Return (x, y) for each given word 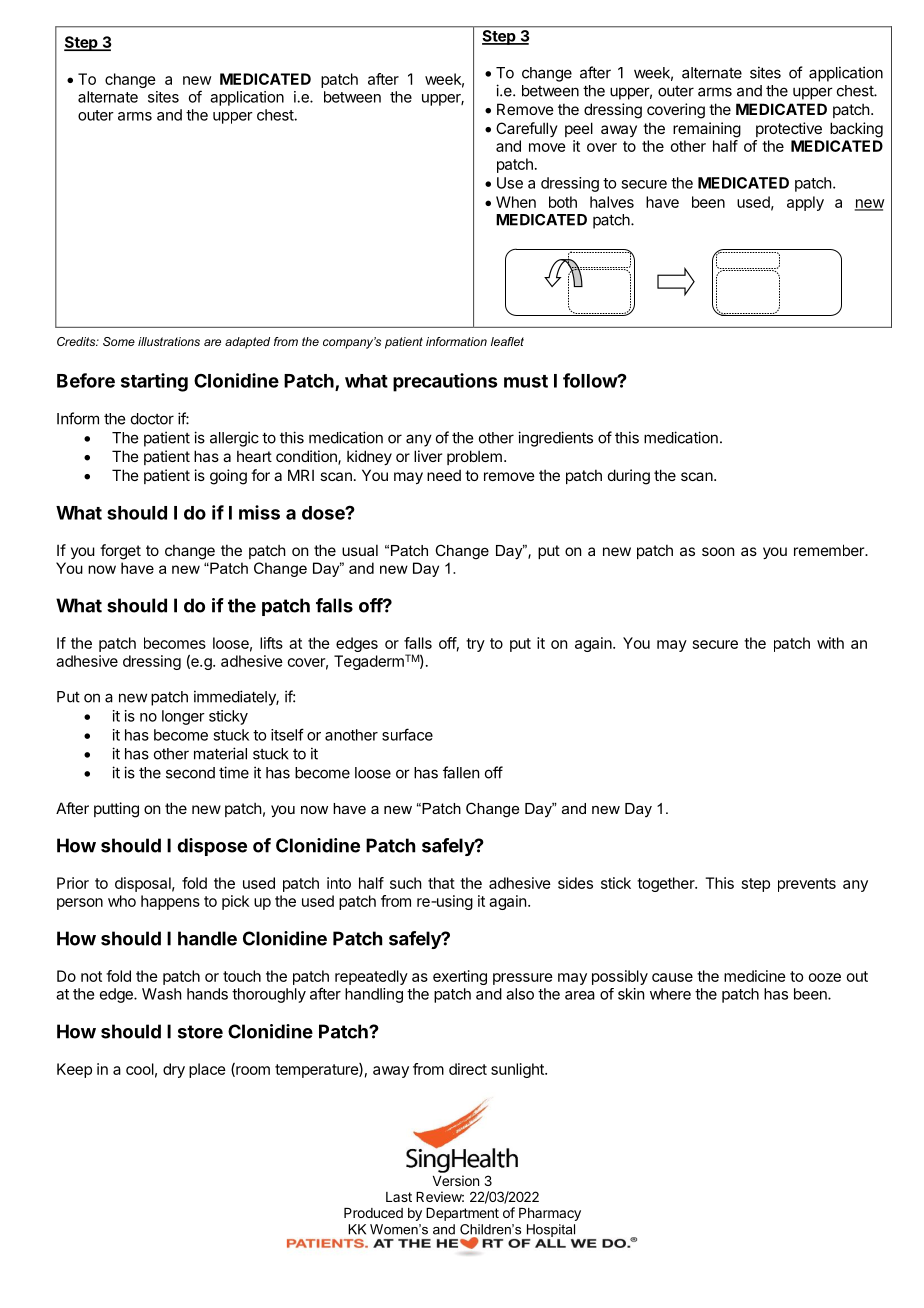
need (444, 475)
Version (456, 1180)
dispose (212, 847)
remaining (707, 130)
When (516, 202)
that (441, 883)
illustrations (169, 341)
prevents (807, 885)
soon (718, 551)
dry (174, 1070)
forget (120, 552)
